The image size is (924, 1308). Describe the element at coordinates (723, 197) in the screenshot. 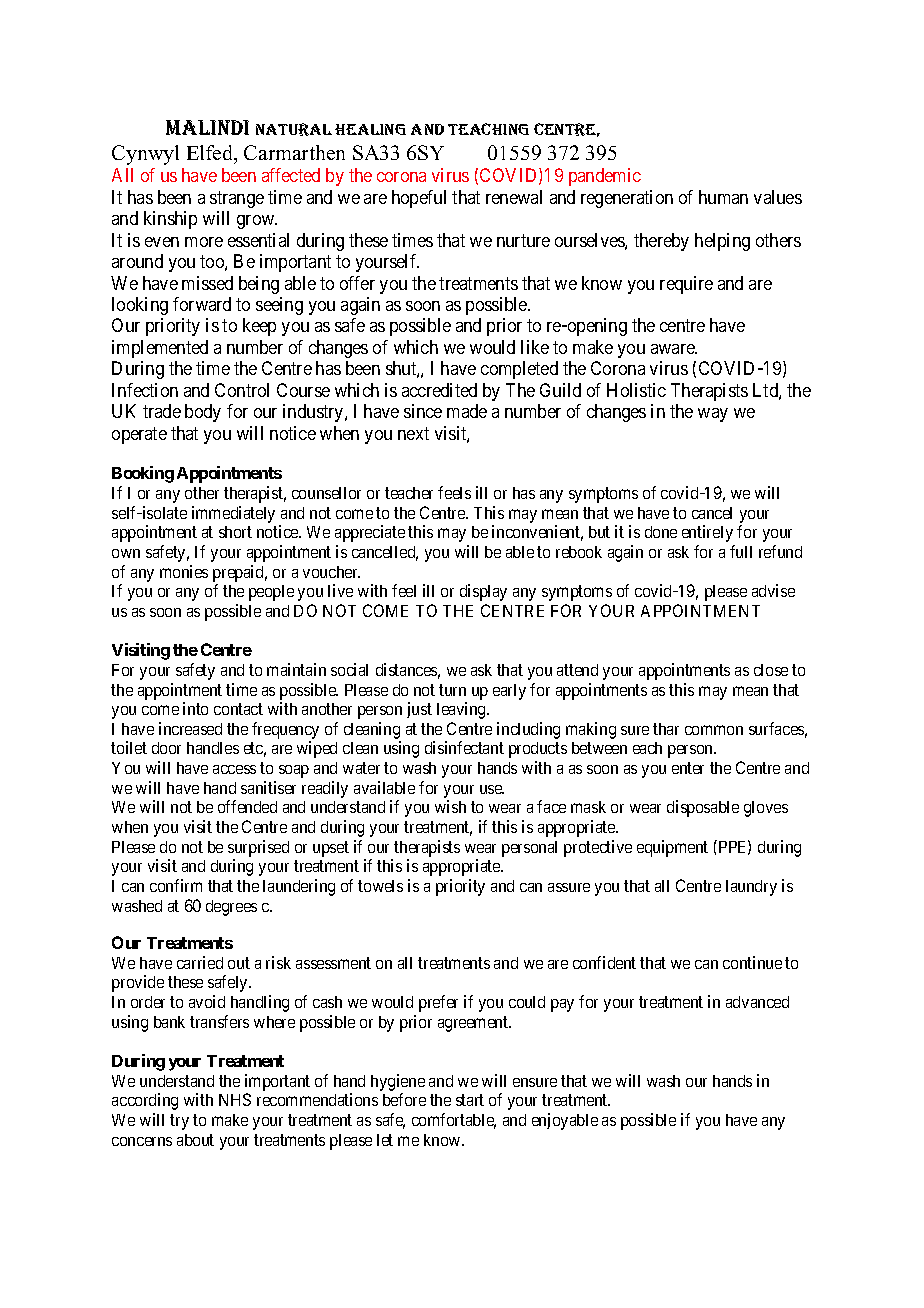

I see `human` at that location.
